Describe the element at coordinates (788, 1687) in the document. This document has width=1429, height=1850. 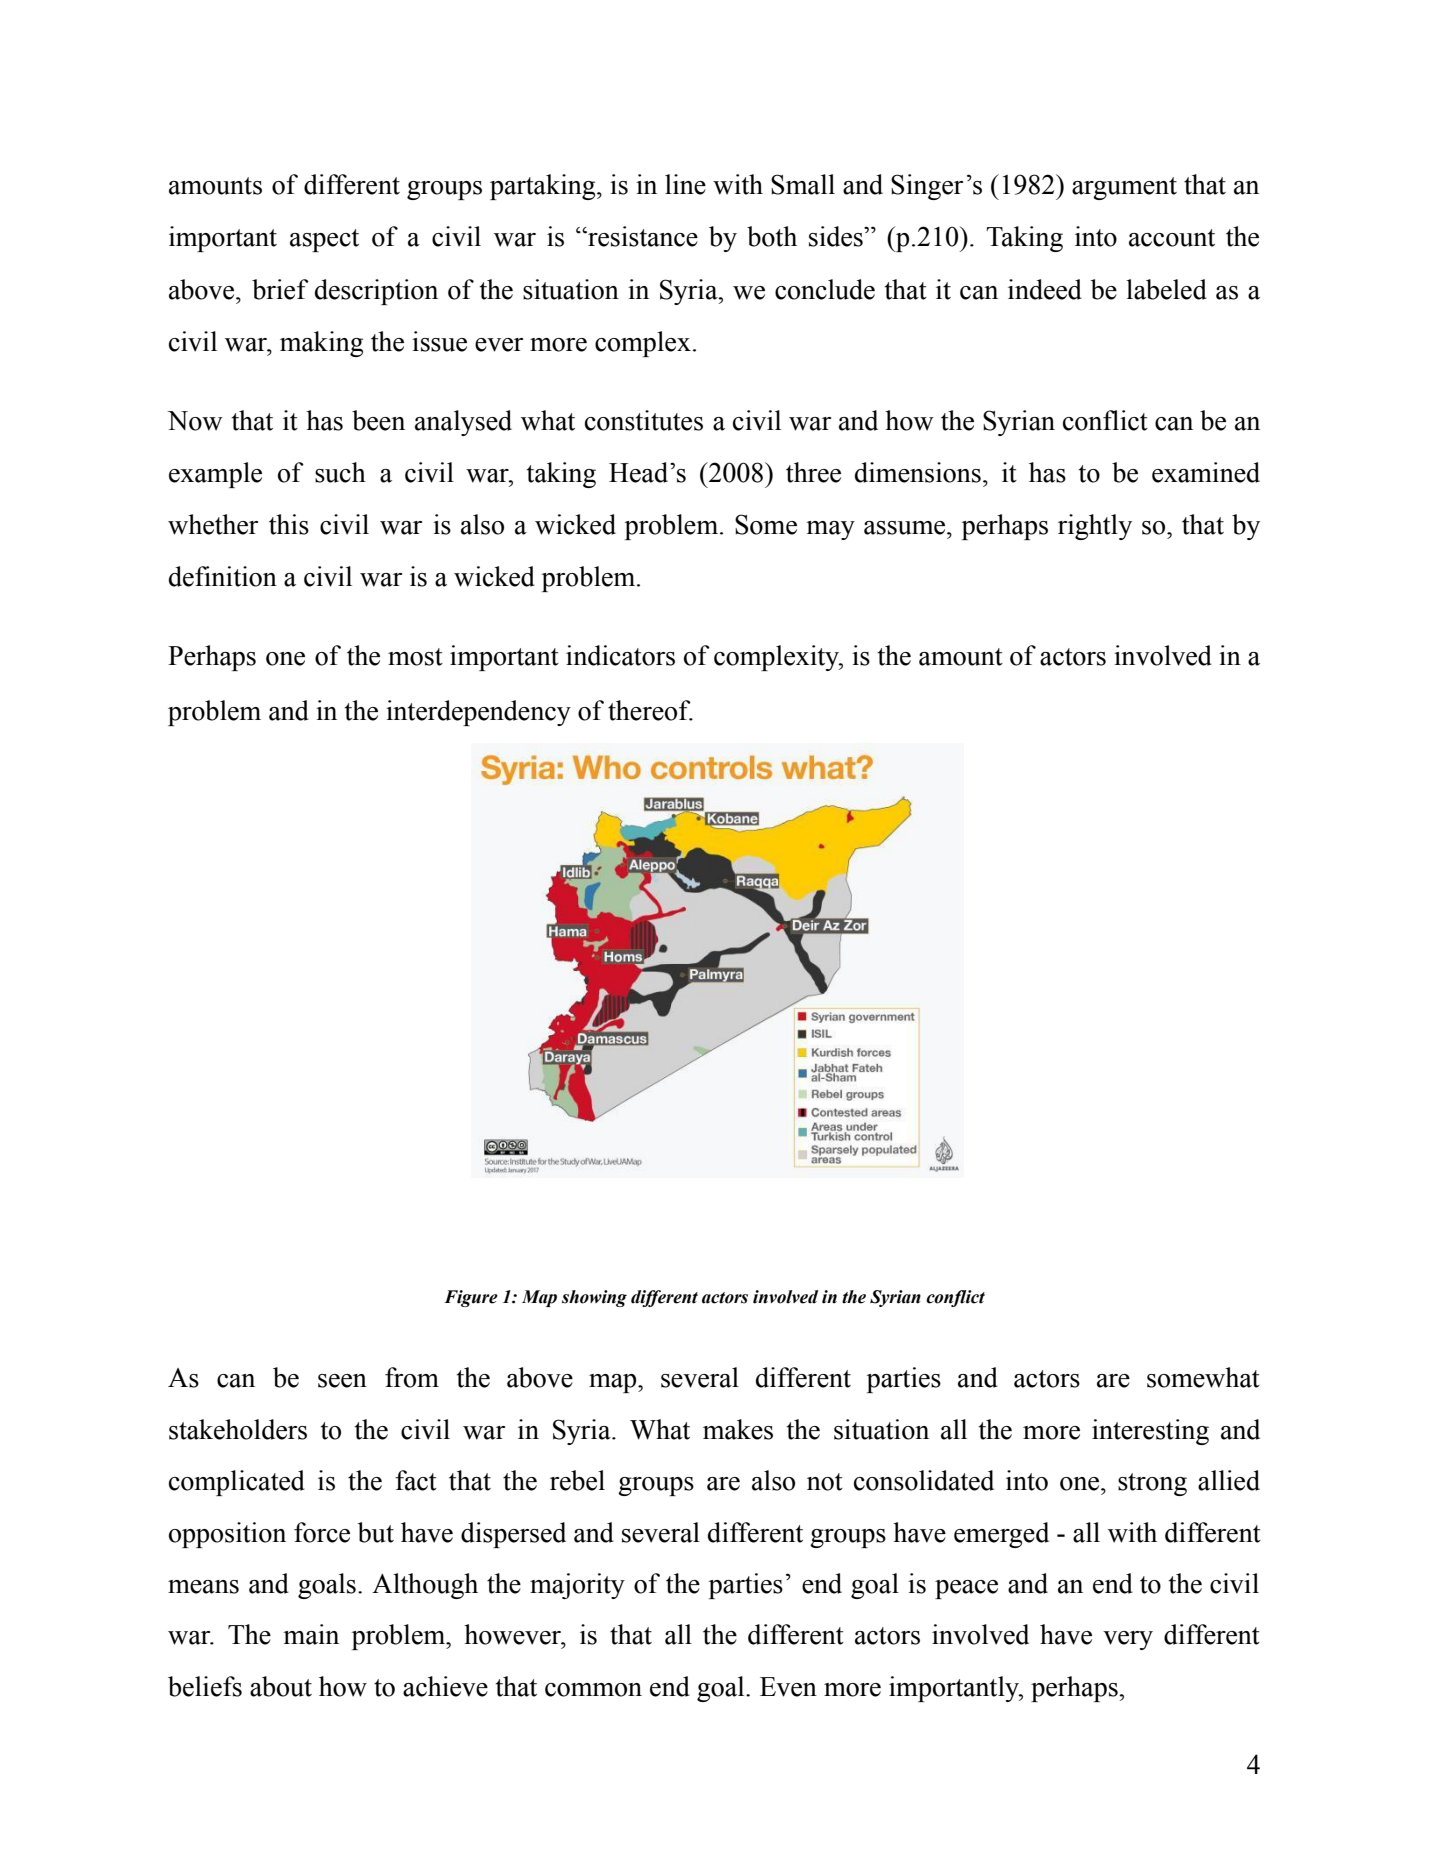
I see `Even` at that location.
